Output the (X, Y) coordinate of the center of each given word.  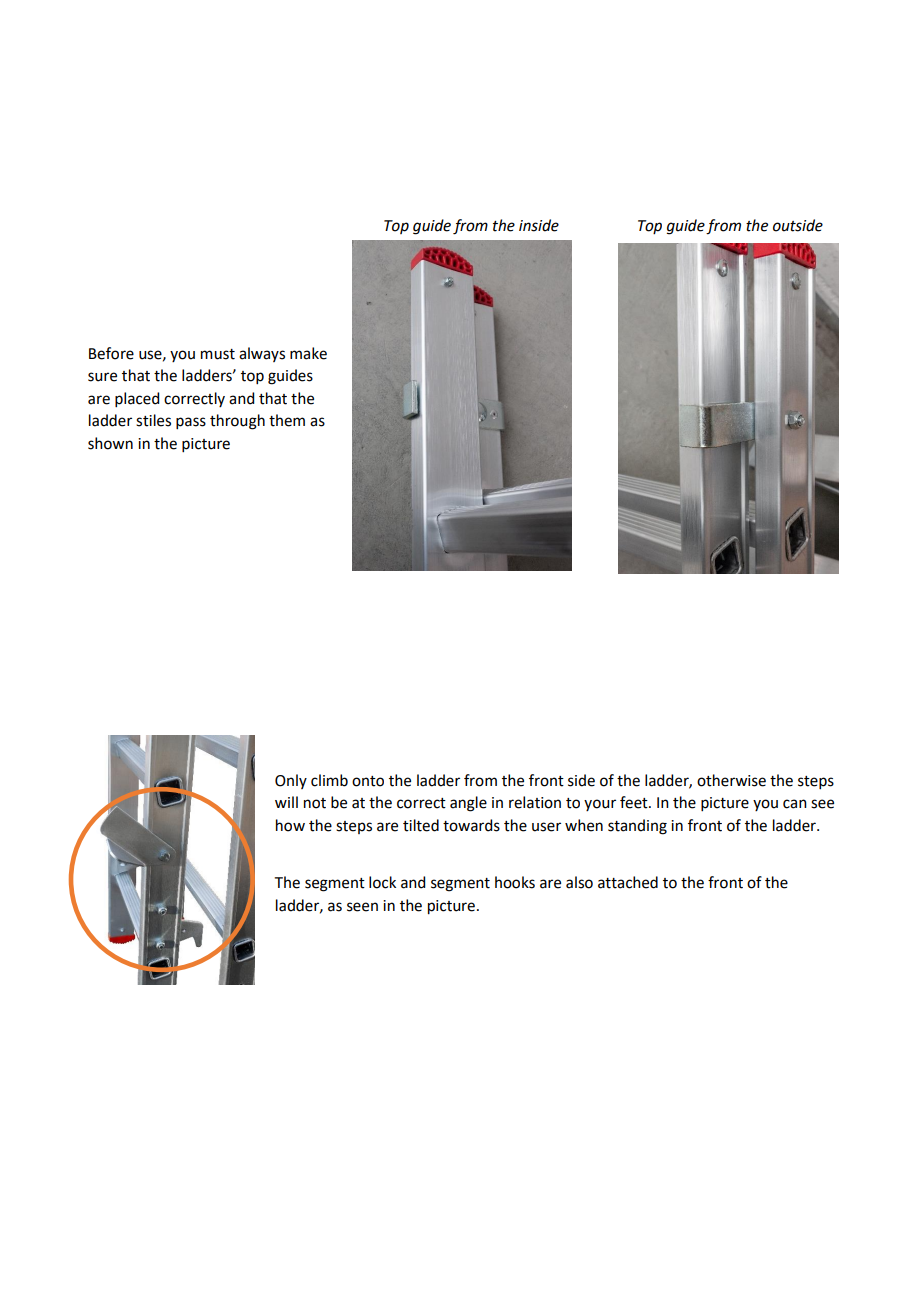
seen (362, 907)
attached (628, 882)
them (287, 420)
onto (368, 781)
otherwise (731, 780)
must (218, 354)
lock (382, 882)
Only (291, 781)
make (308, 353)
